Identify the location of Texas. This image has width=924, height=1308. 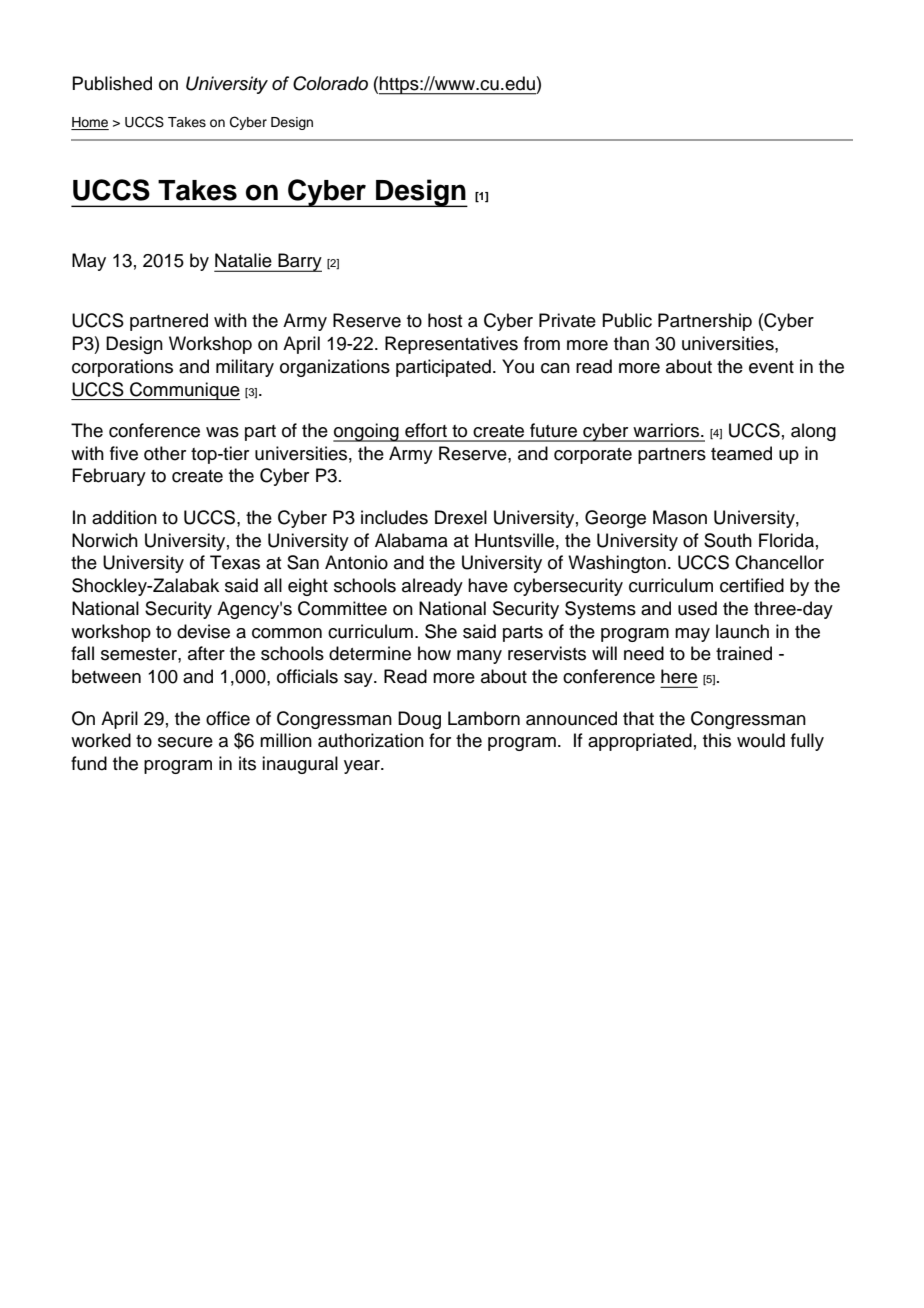
(235, 562).
